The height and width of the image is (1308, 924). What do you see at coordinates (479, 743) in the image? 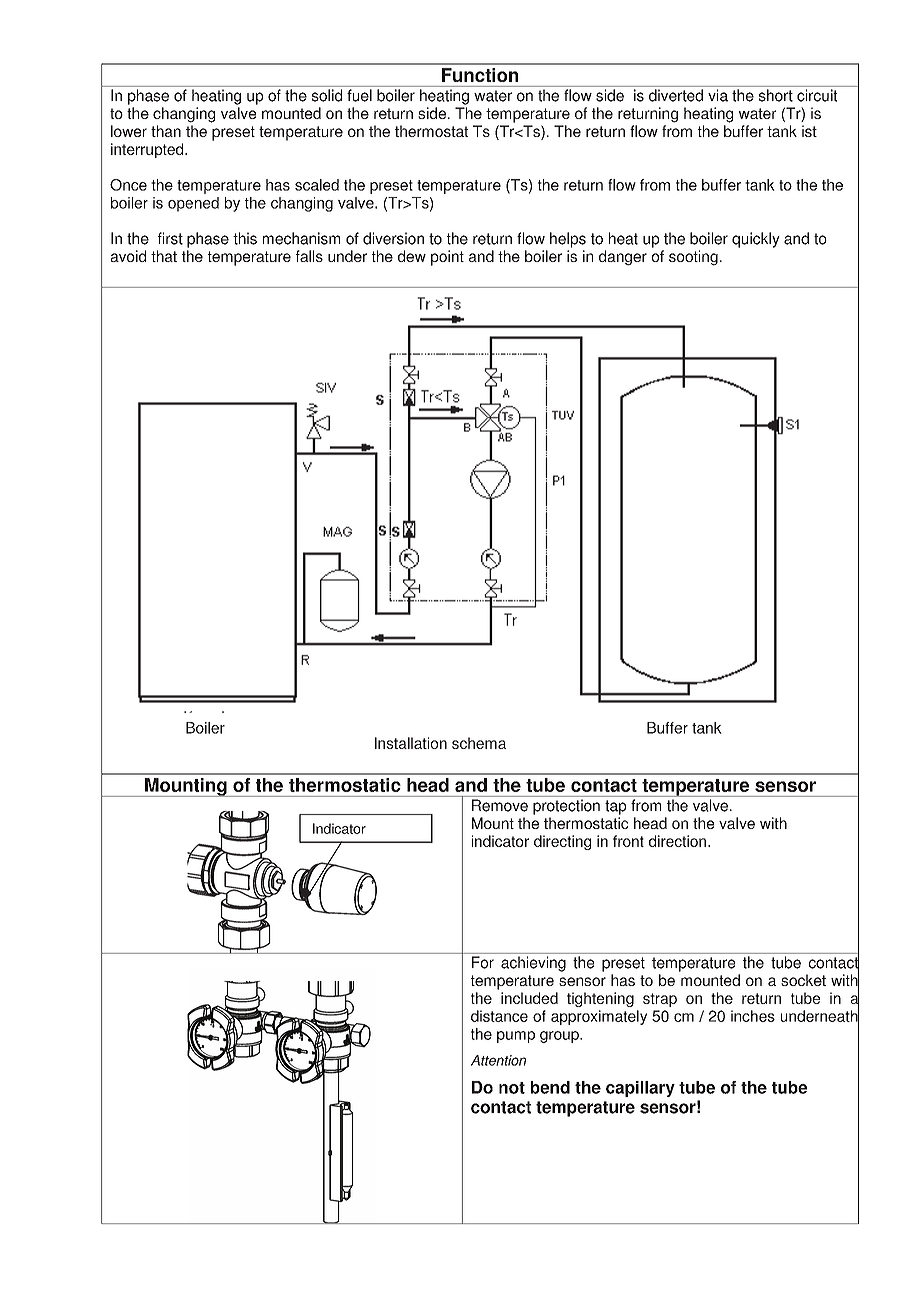
I see `schema` at bounding box center [479, 743].
